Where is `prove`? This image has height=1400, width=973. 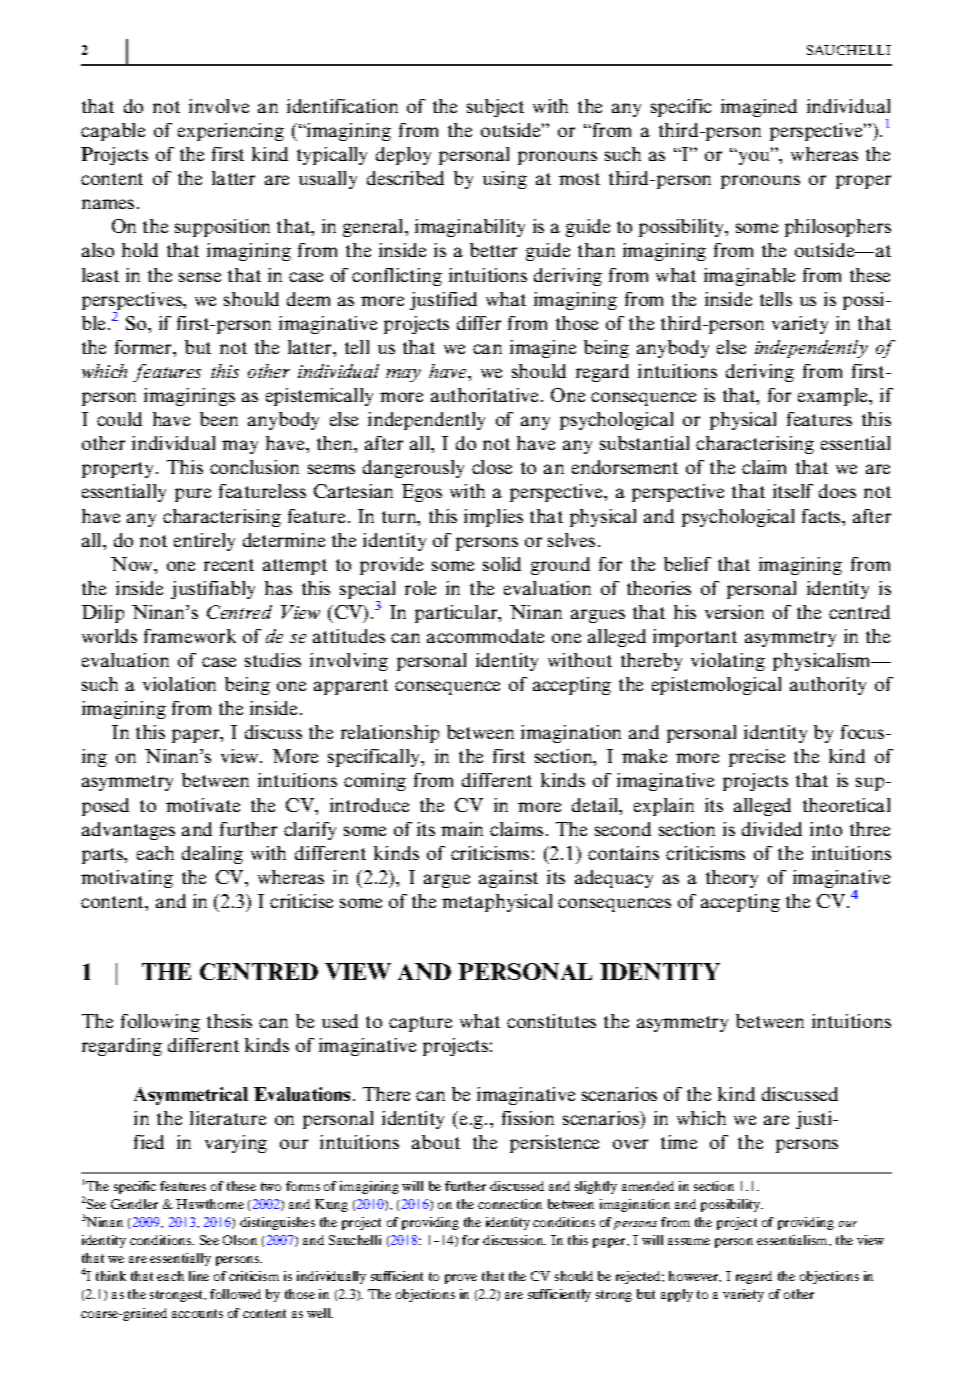
prove is located at coordinates (461, 1279).
